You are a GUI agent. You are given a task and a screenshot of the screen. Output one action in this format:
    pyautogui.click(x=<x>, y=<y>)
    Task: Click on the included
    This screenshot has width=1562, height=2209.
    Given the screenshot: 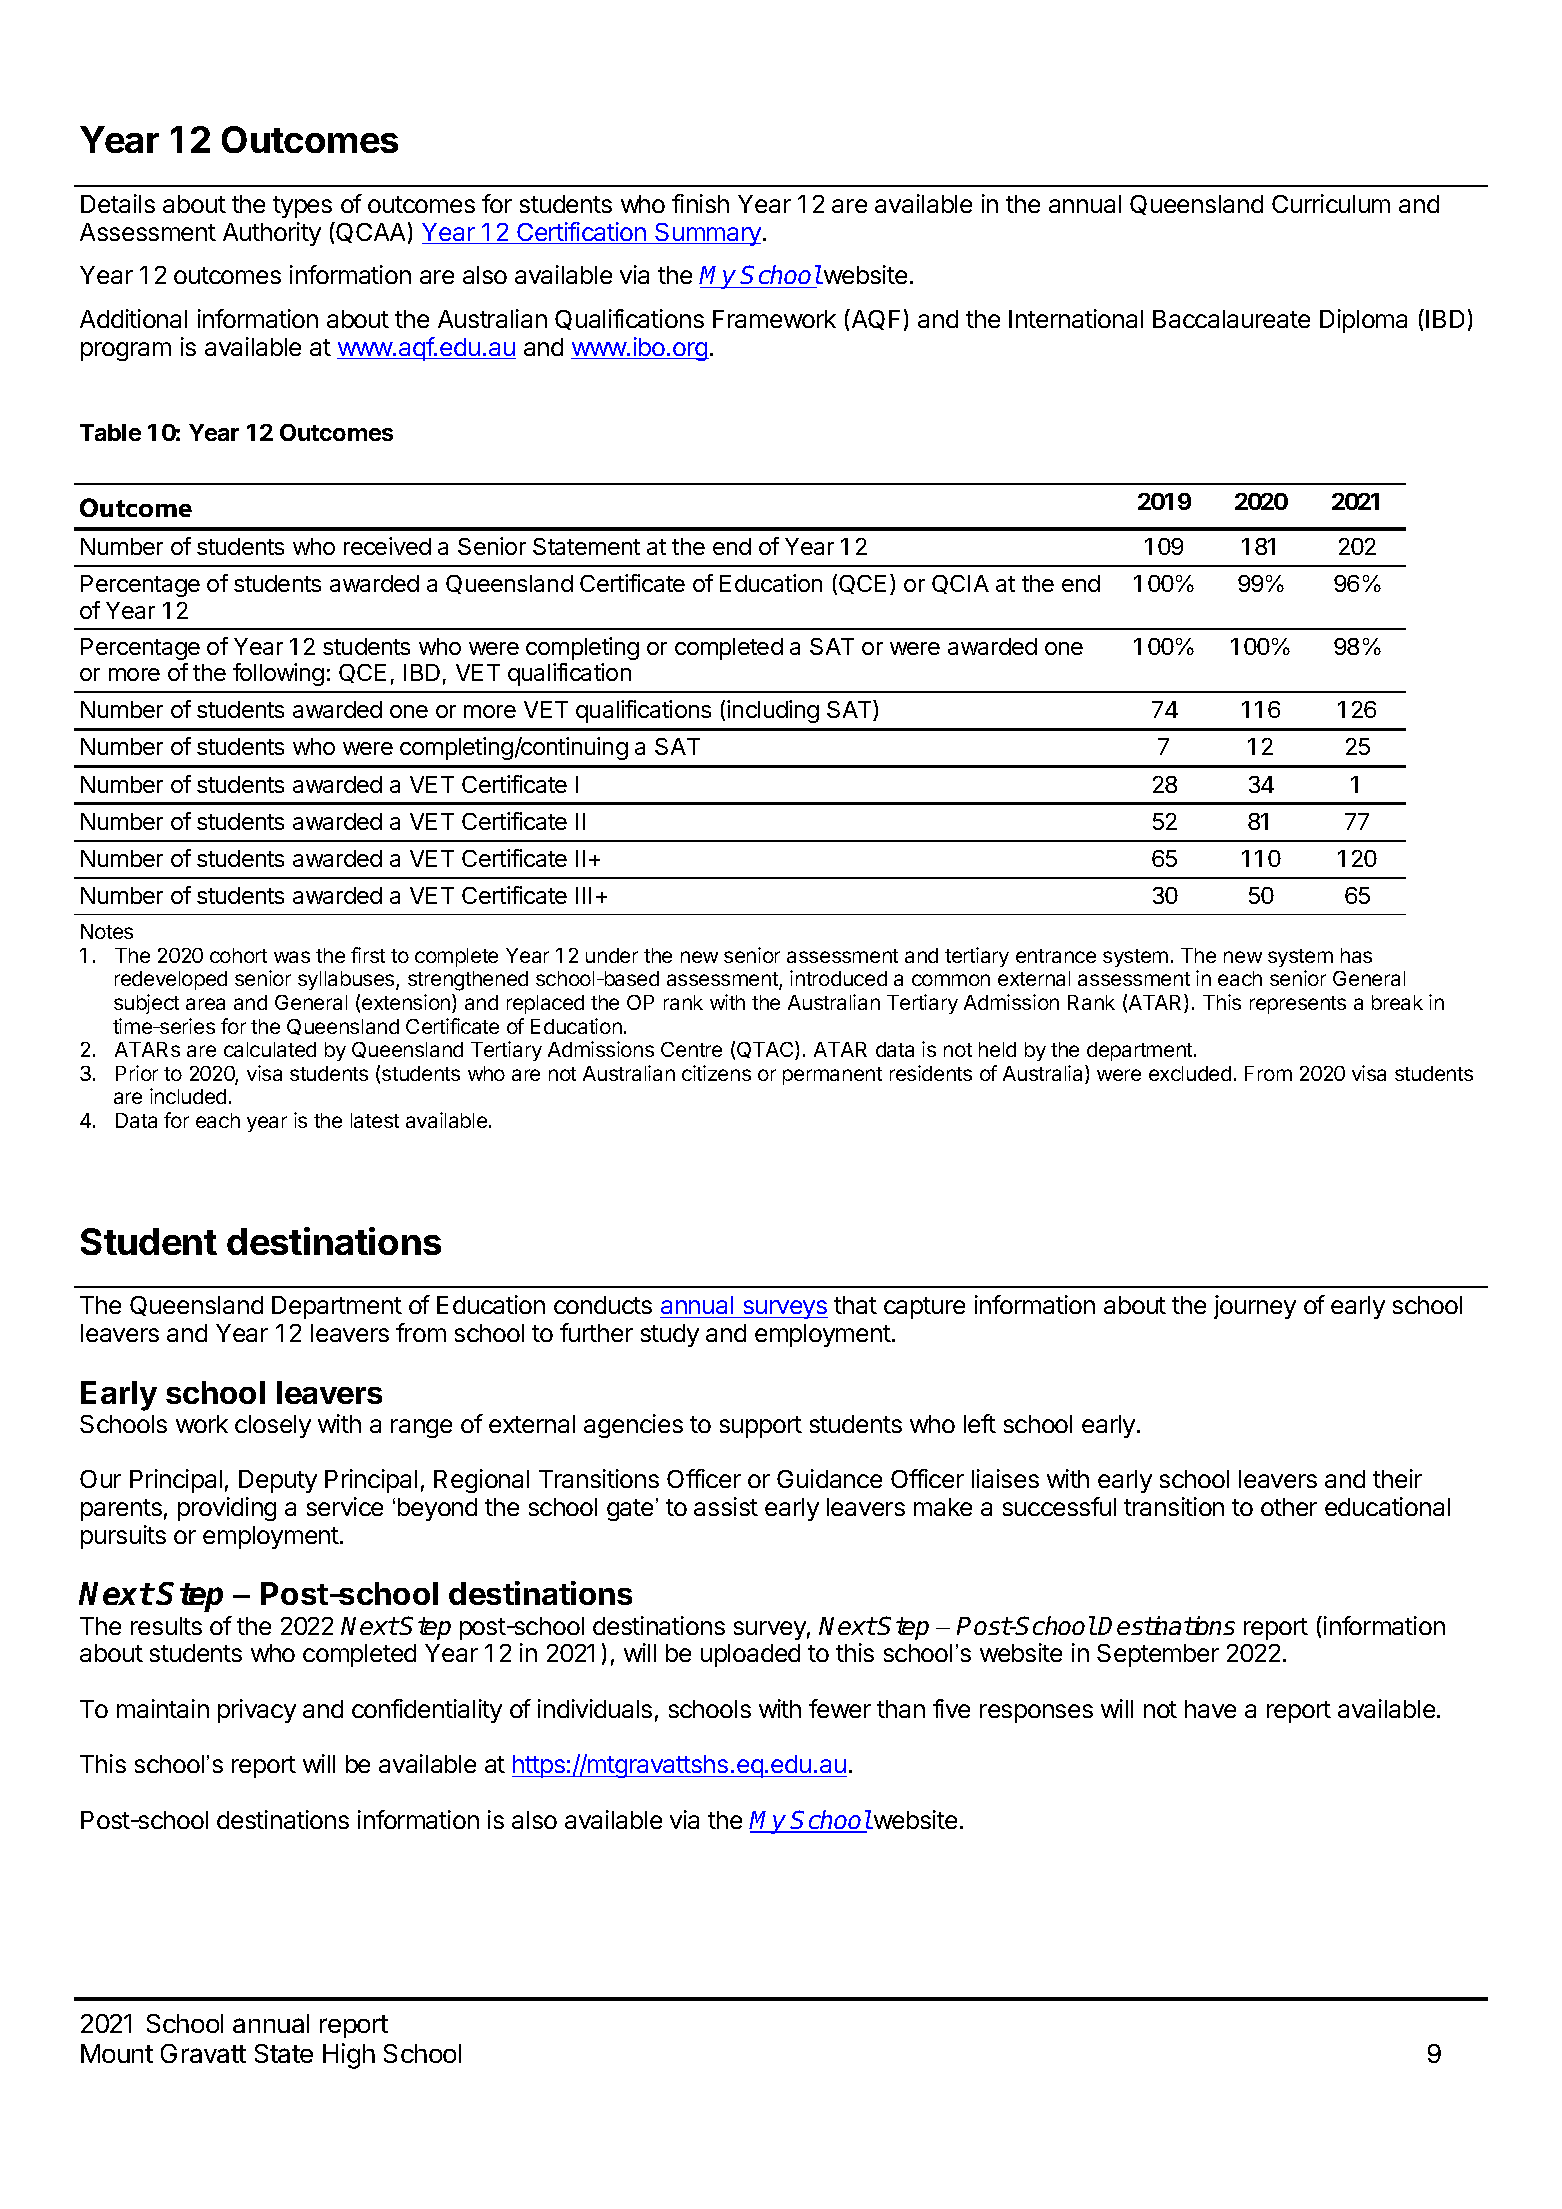 What is the action you would take?
    pyautogui.click(x=188, y=1096)
